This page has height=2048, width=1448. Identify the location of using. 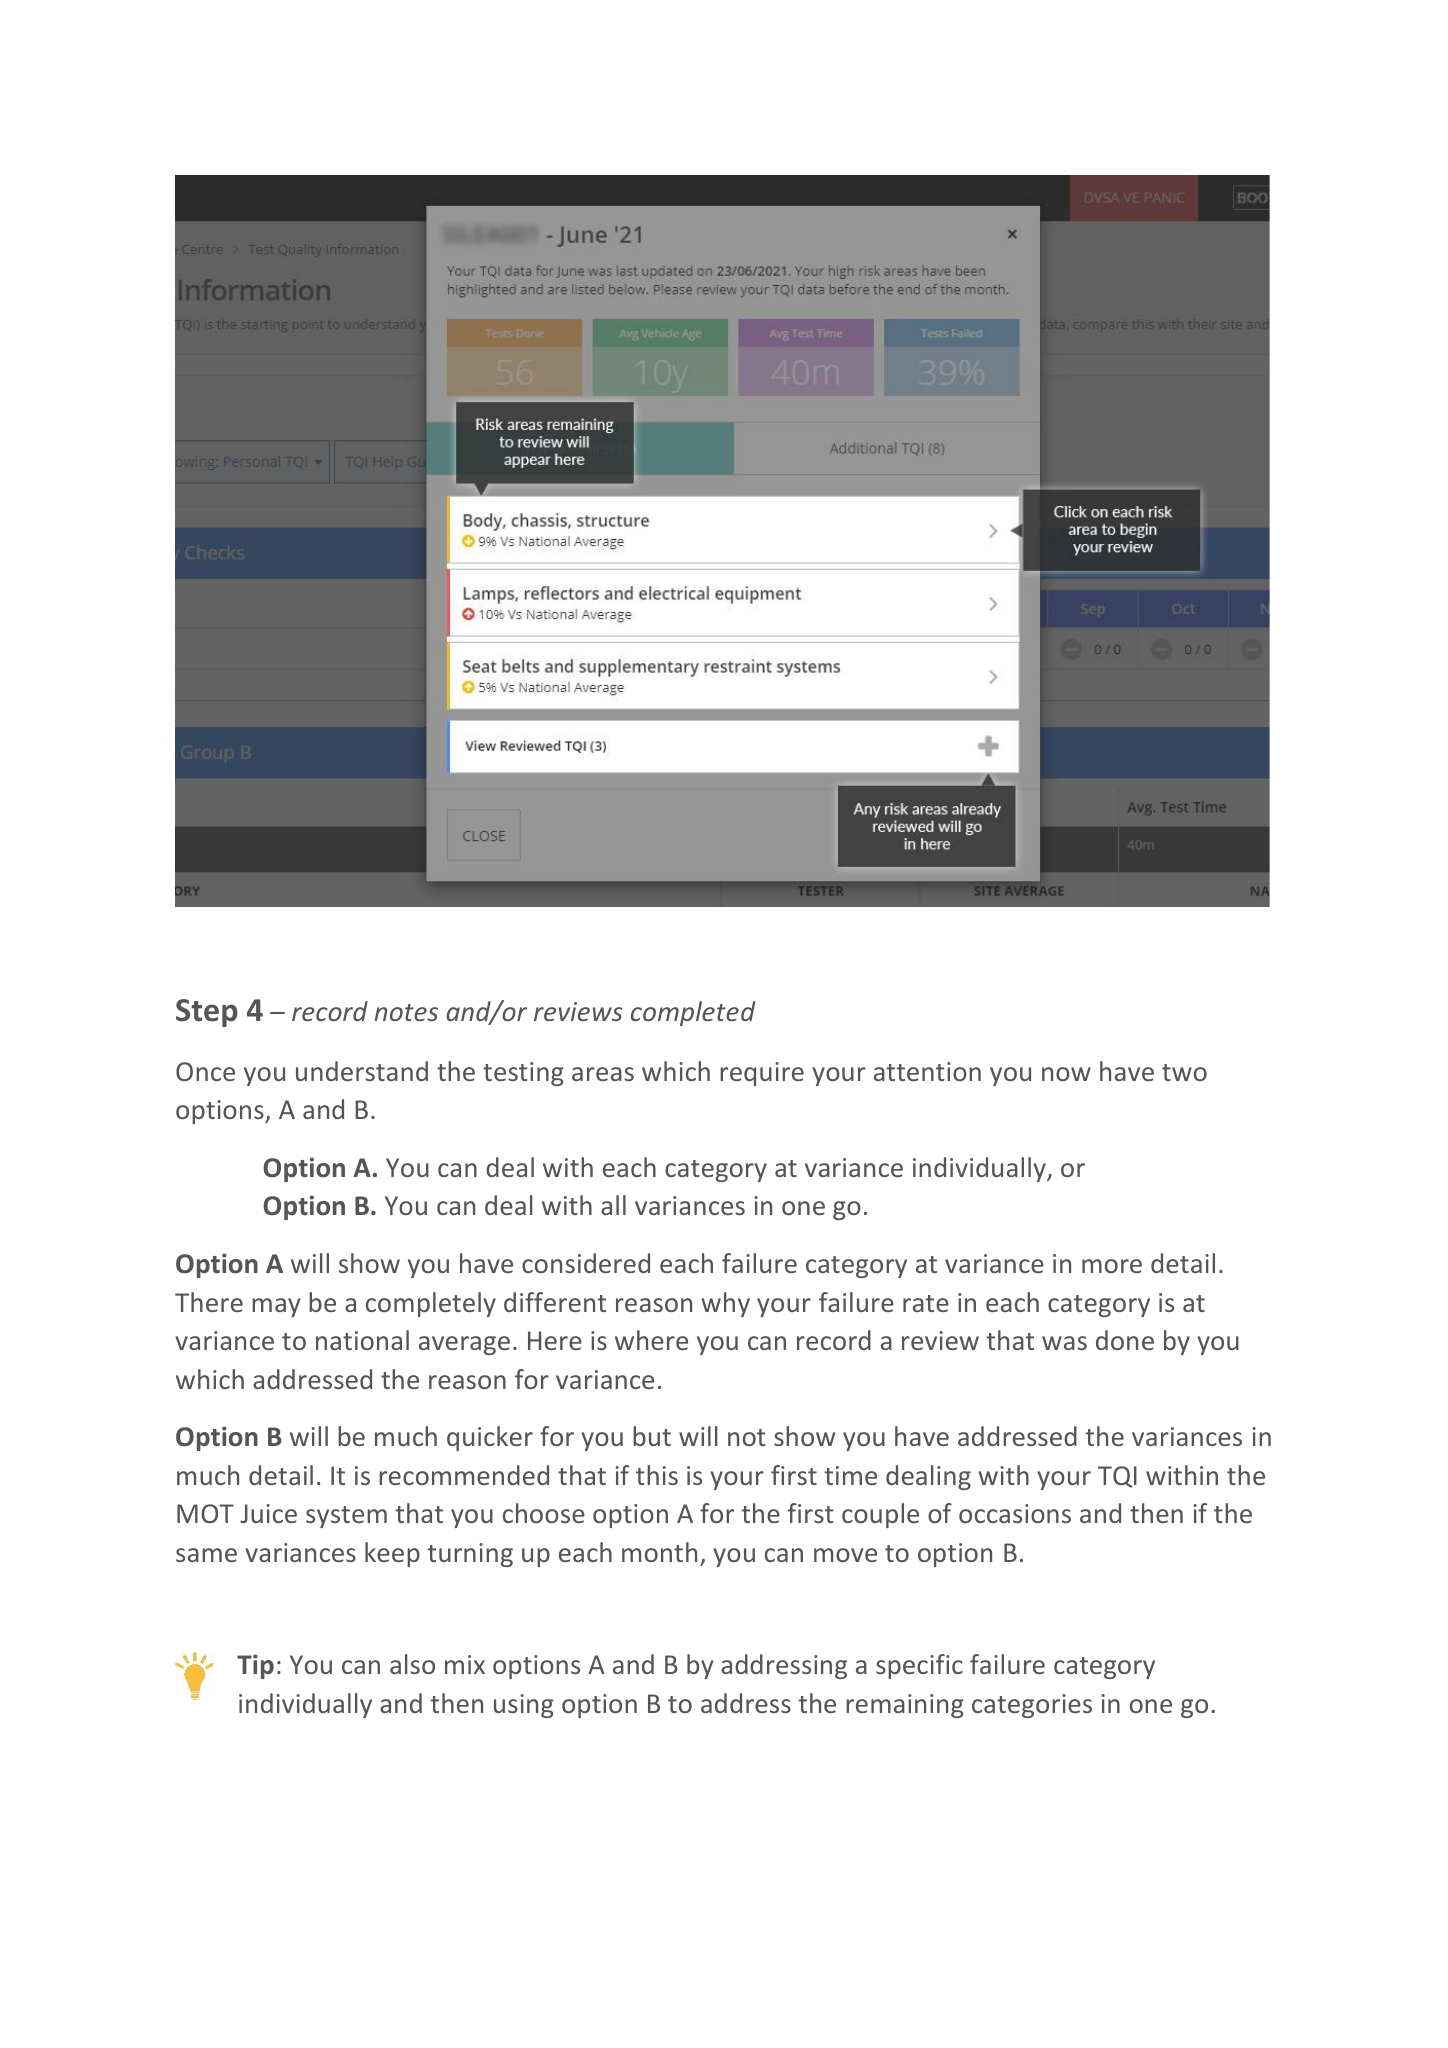
(524, 1706).
